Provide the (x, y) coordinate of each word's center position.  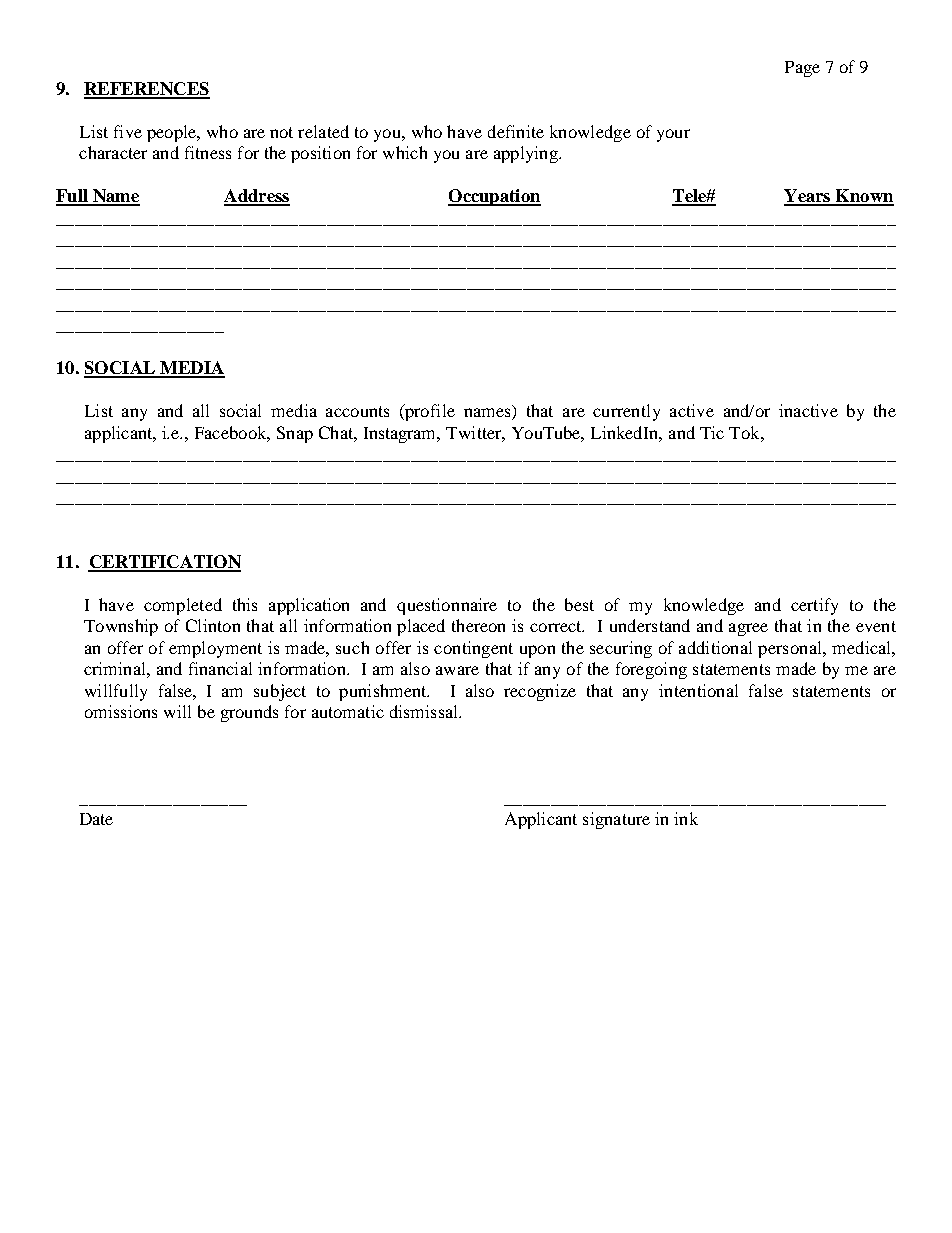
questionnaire (447, 606)
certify (814, 606)
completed (183, 606)
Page (802, 69)
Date (96, 819)
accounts (357, 411)
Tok (745, 432)
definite (516, 131)
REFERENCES (147, 90)
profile (429, 412)
